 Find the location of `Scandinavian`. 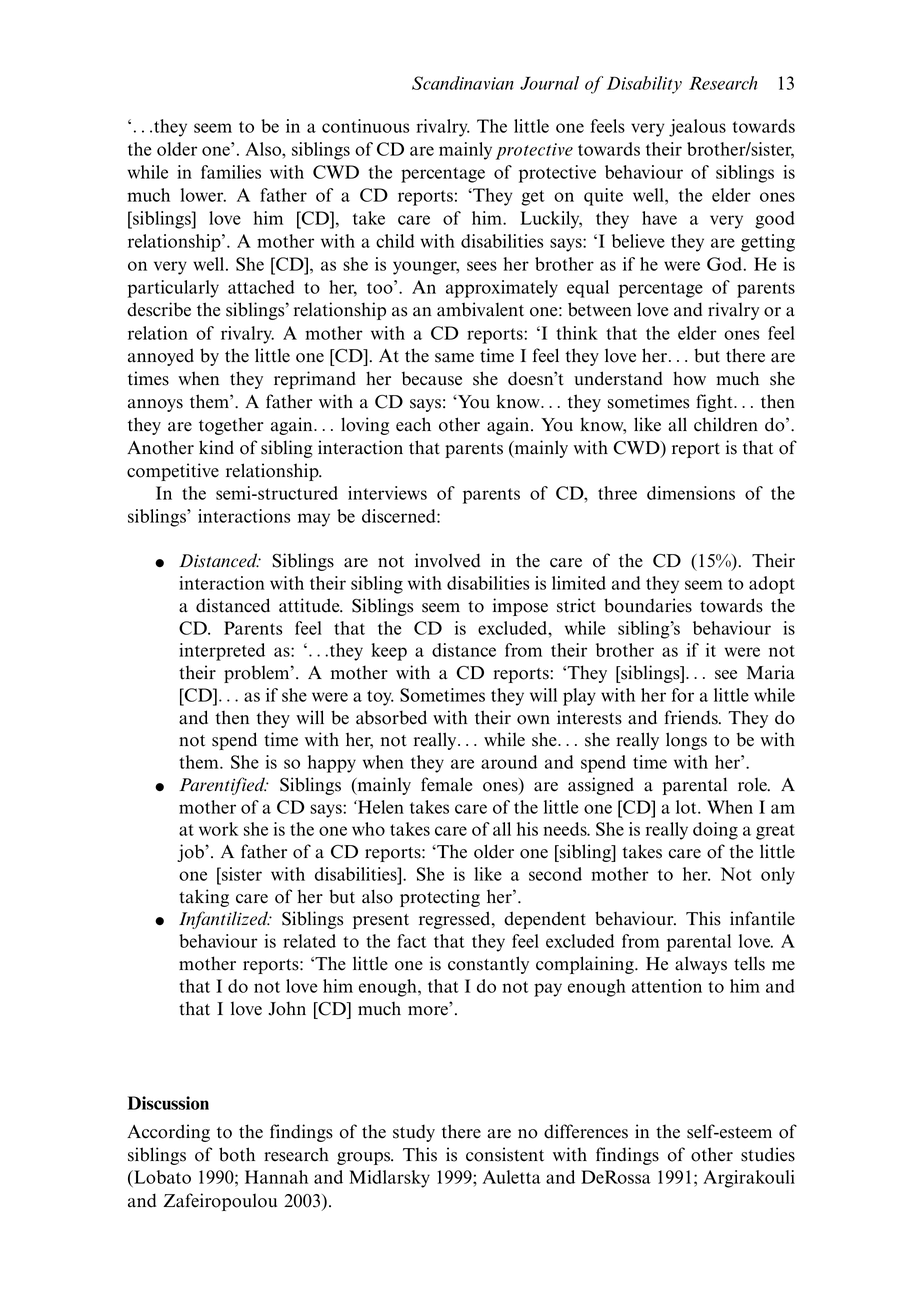

Scandinavian is located at coordinates (463, 83).
